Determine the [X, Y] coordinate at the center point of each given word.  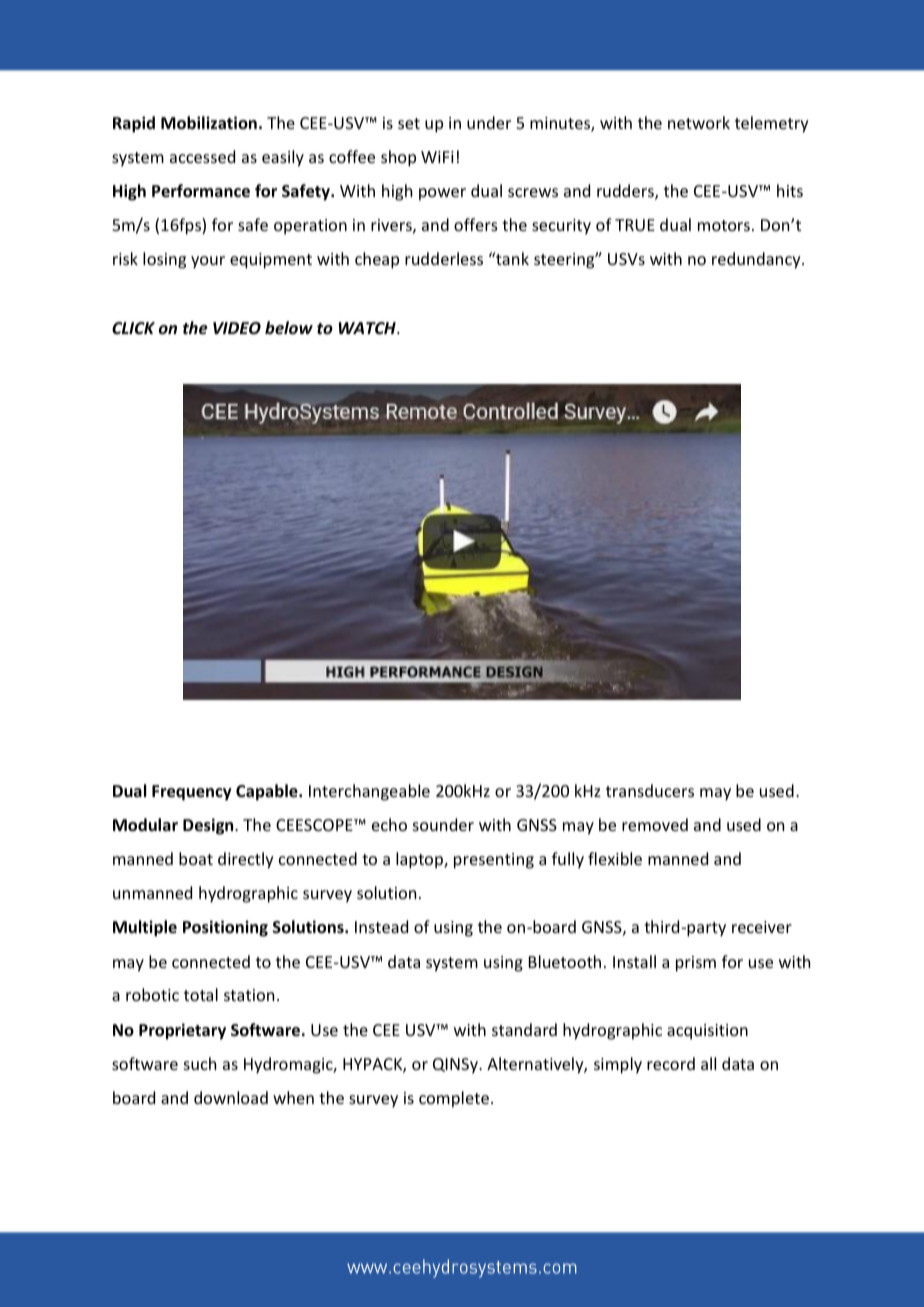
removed [655, 824]
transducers [650, 790]
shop [398, 158]
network [699, 122]
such [200, 1063]
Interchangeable [369, 792]
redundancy [757, 260]
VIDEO [237, 328]
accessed [202, 156]
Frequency [192, 793]
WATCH [368, 328]
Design [209, 826]
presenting [494, 861]
